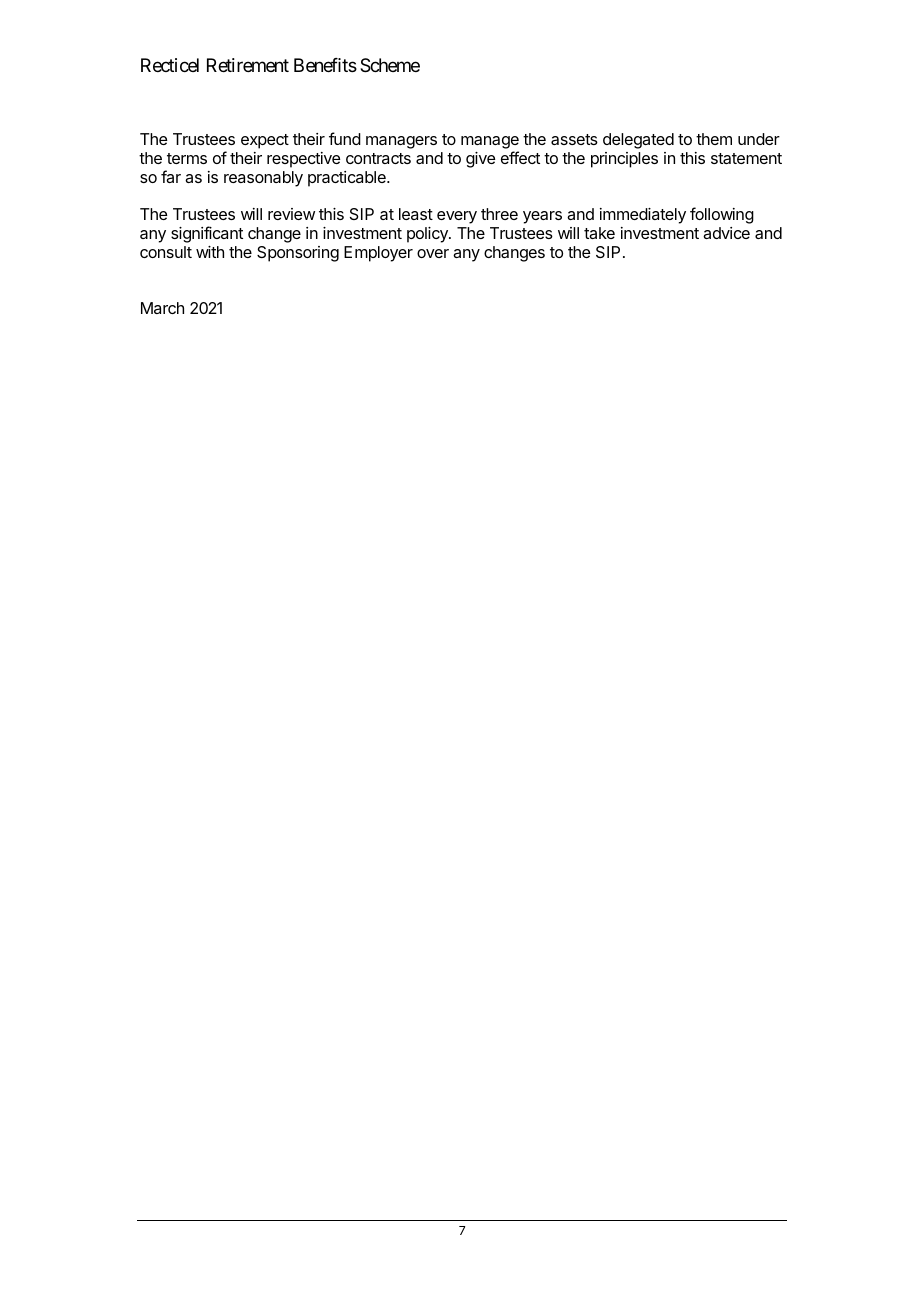 The width and height of the screenshot is (924, 1308). What do you see at coordinates (624, 160) in the screenshot?
I see `principles` at bounding box center [624, 160].
